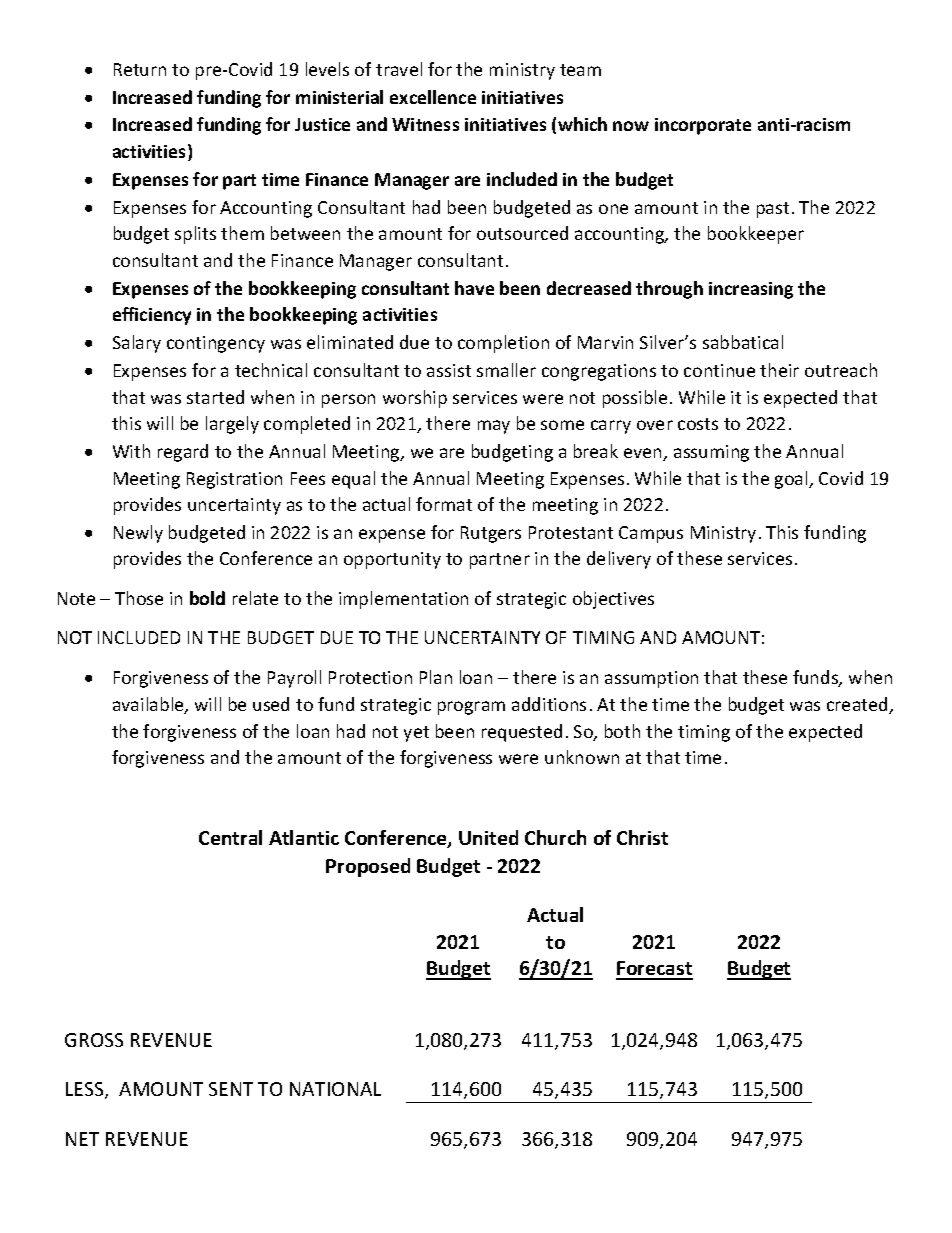  Describe the element at coordinates (703, 126) in the document. I see `incorporate` at that location.
